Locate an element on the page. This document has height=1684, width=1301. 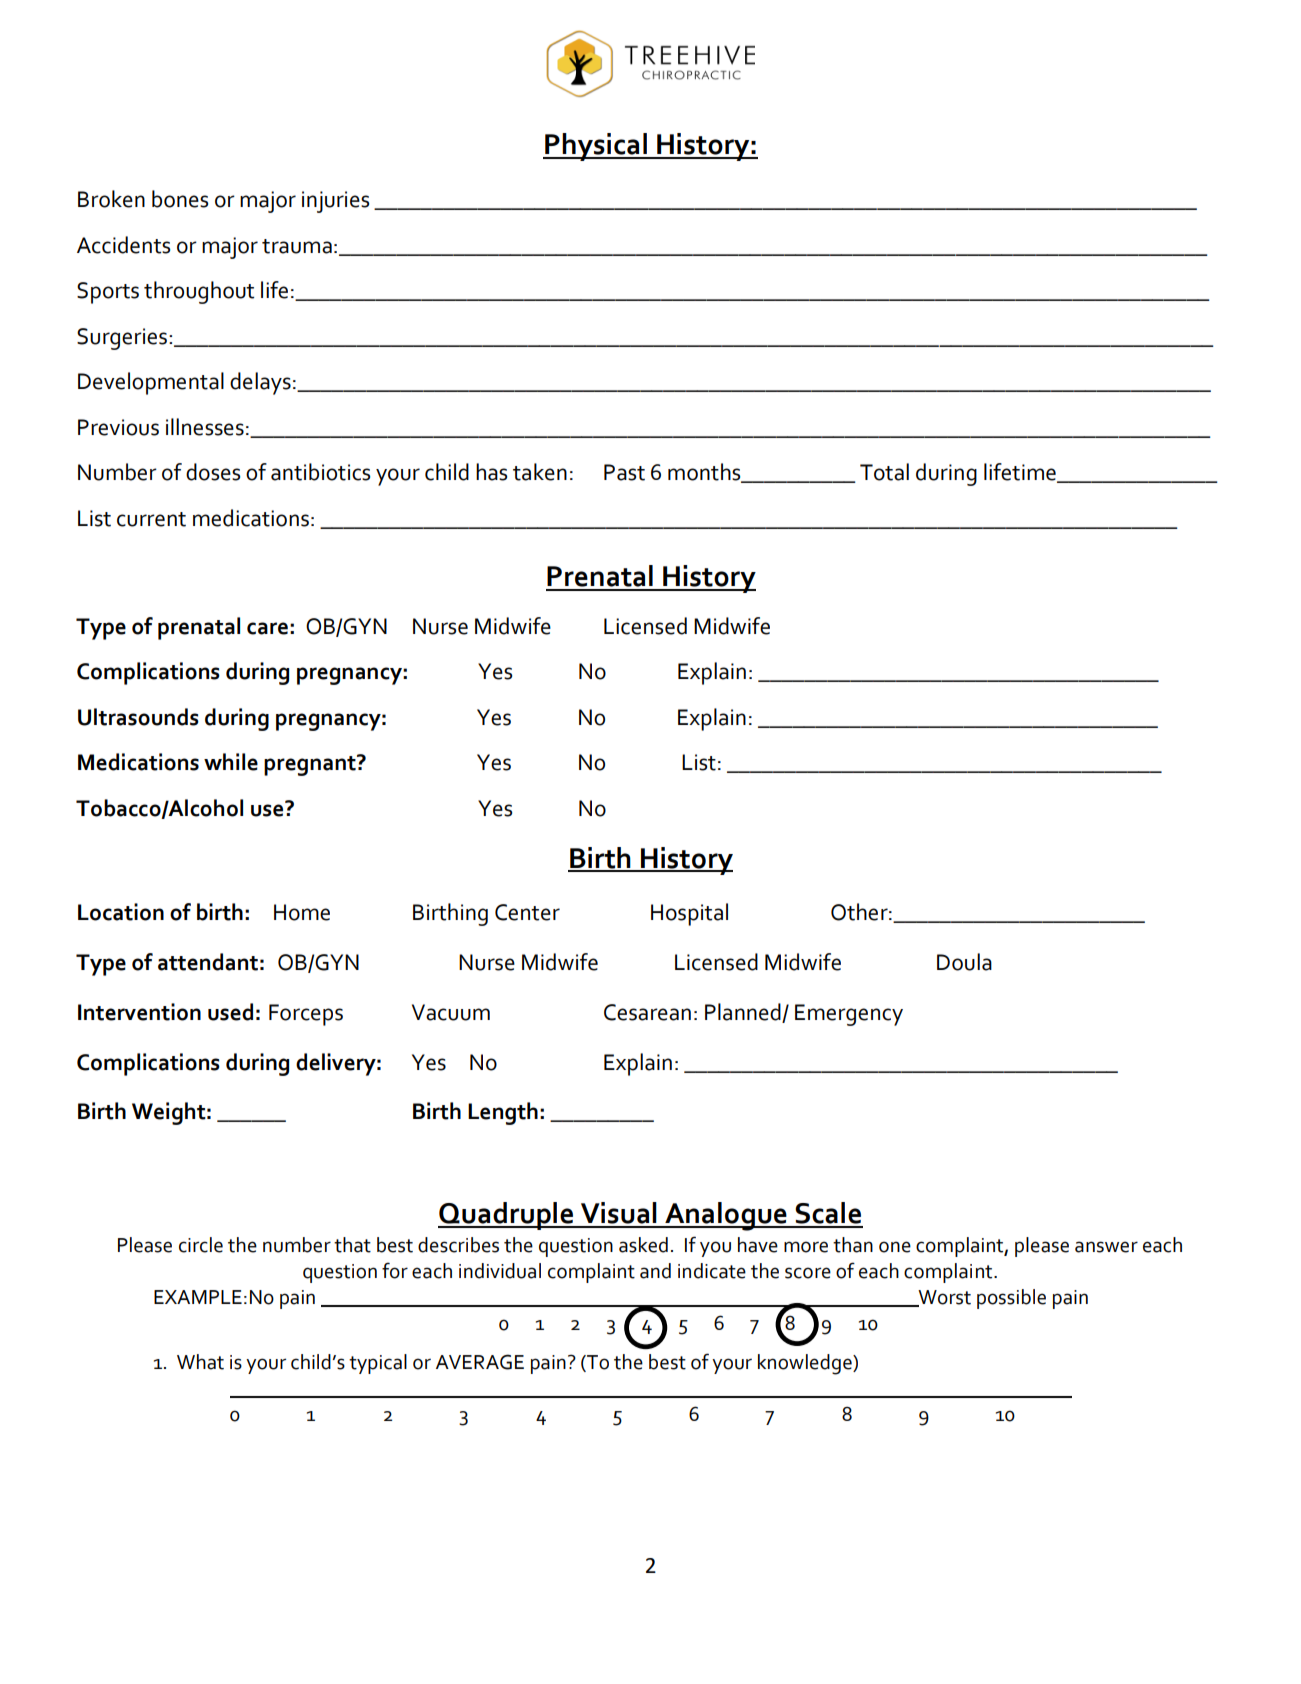
and is located at coordinates (655, 1271).
